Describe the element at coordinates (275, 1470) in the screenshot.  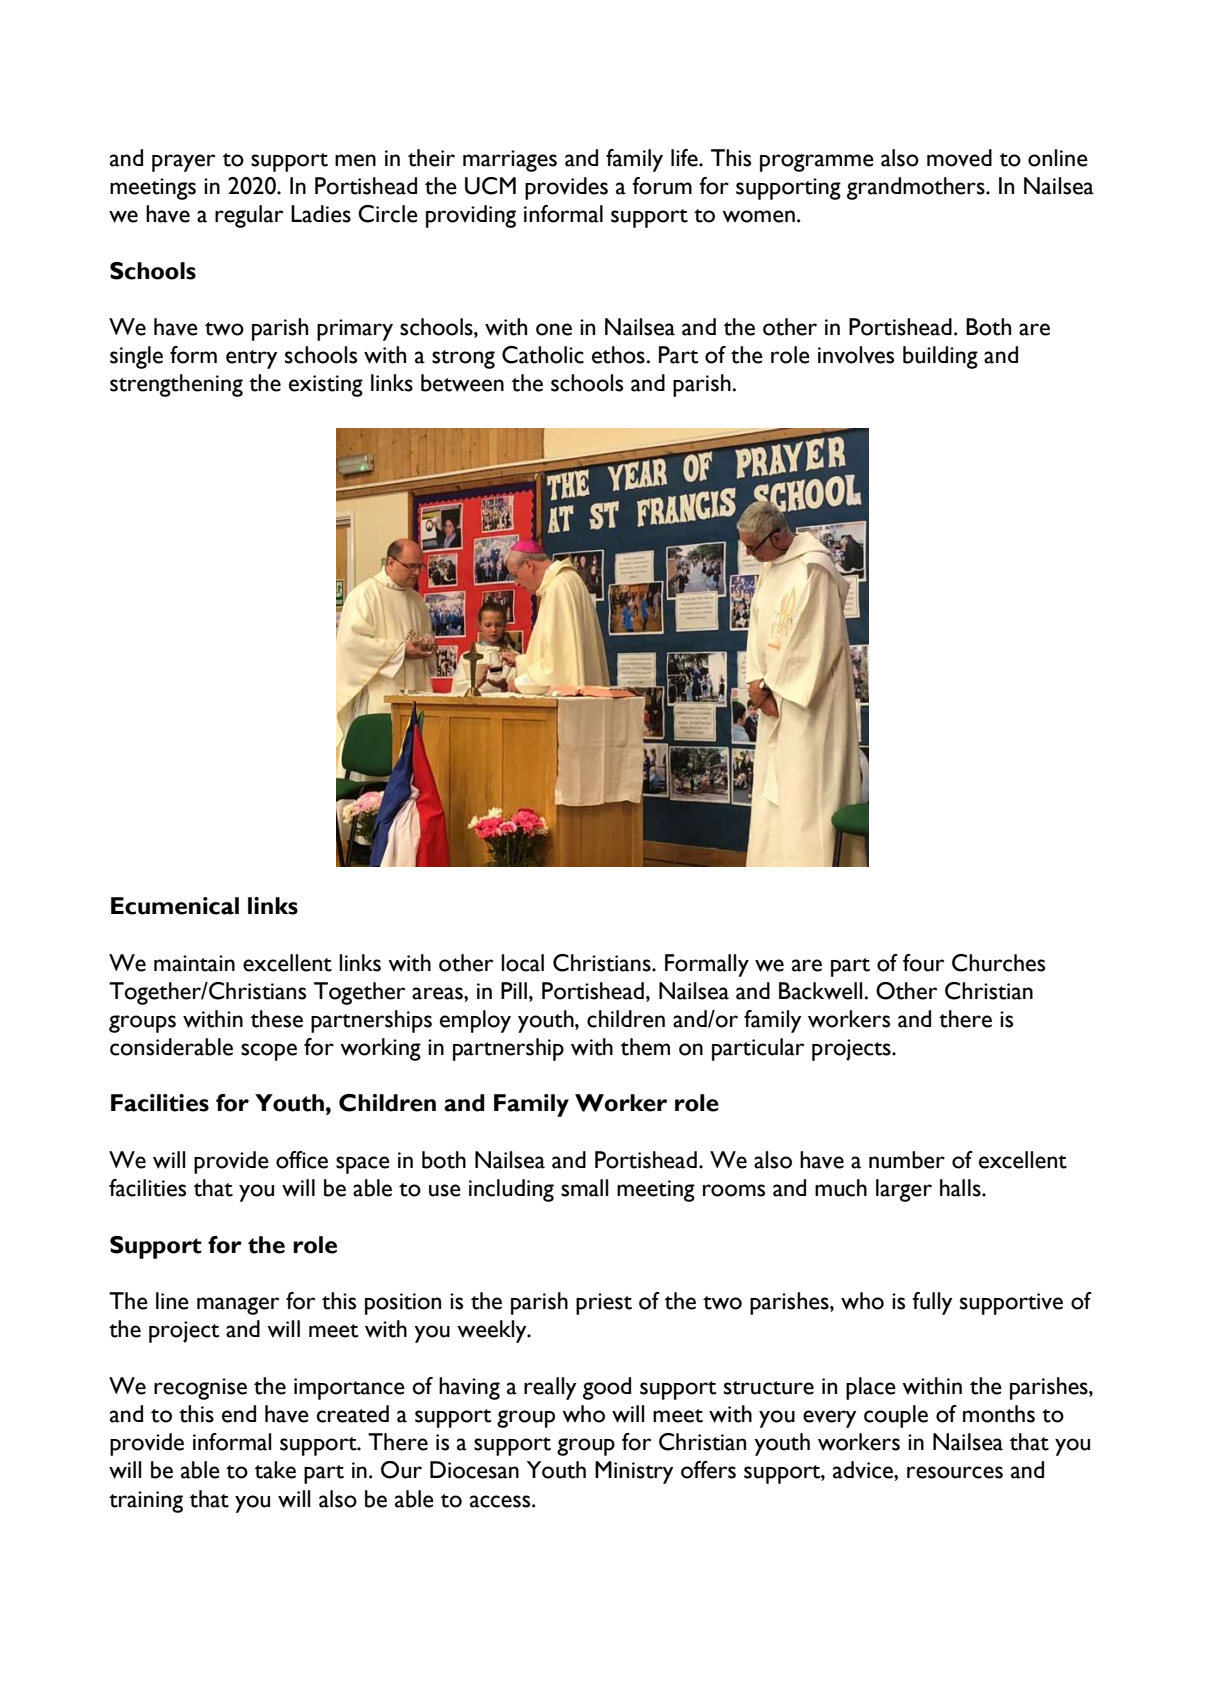
I see `take` at that location.
